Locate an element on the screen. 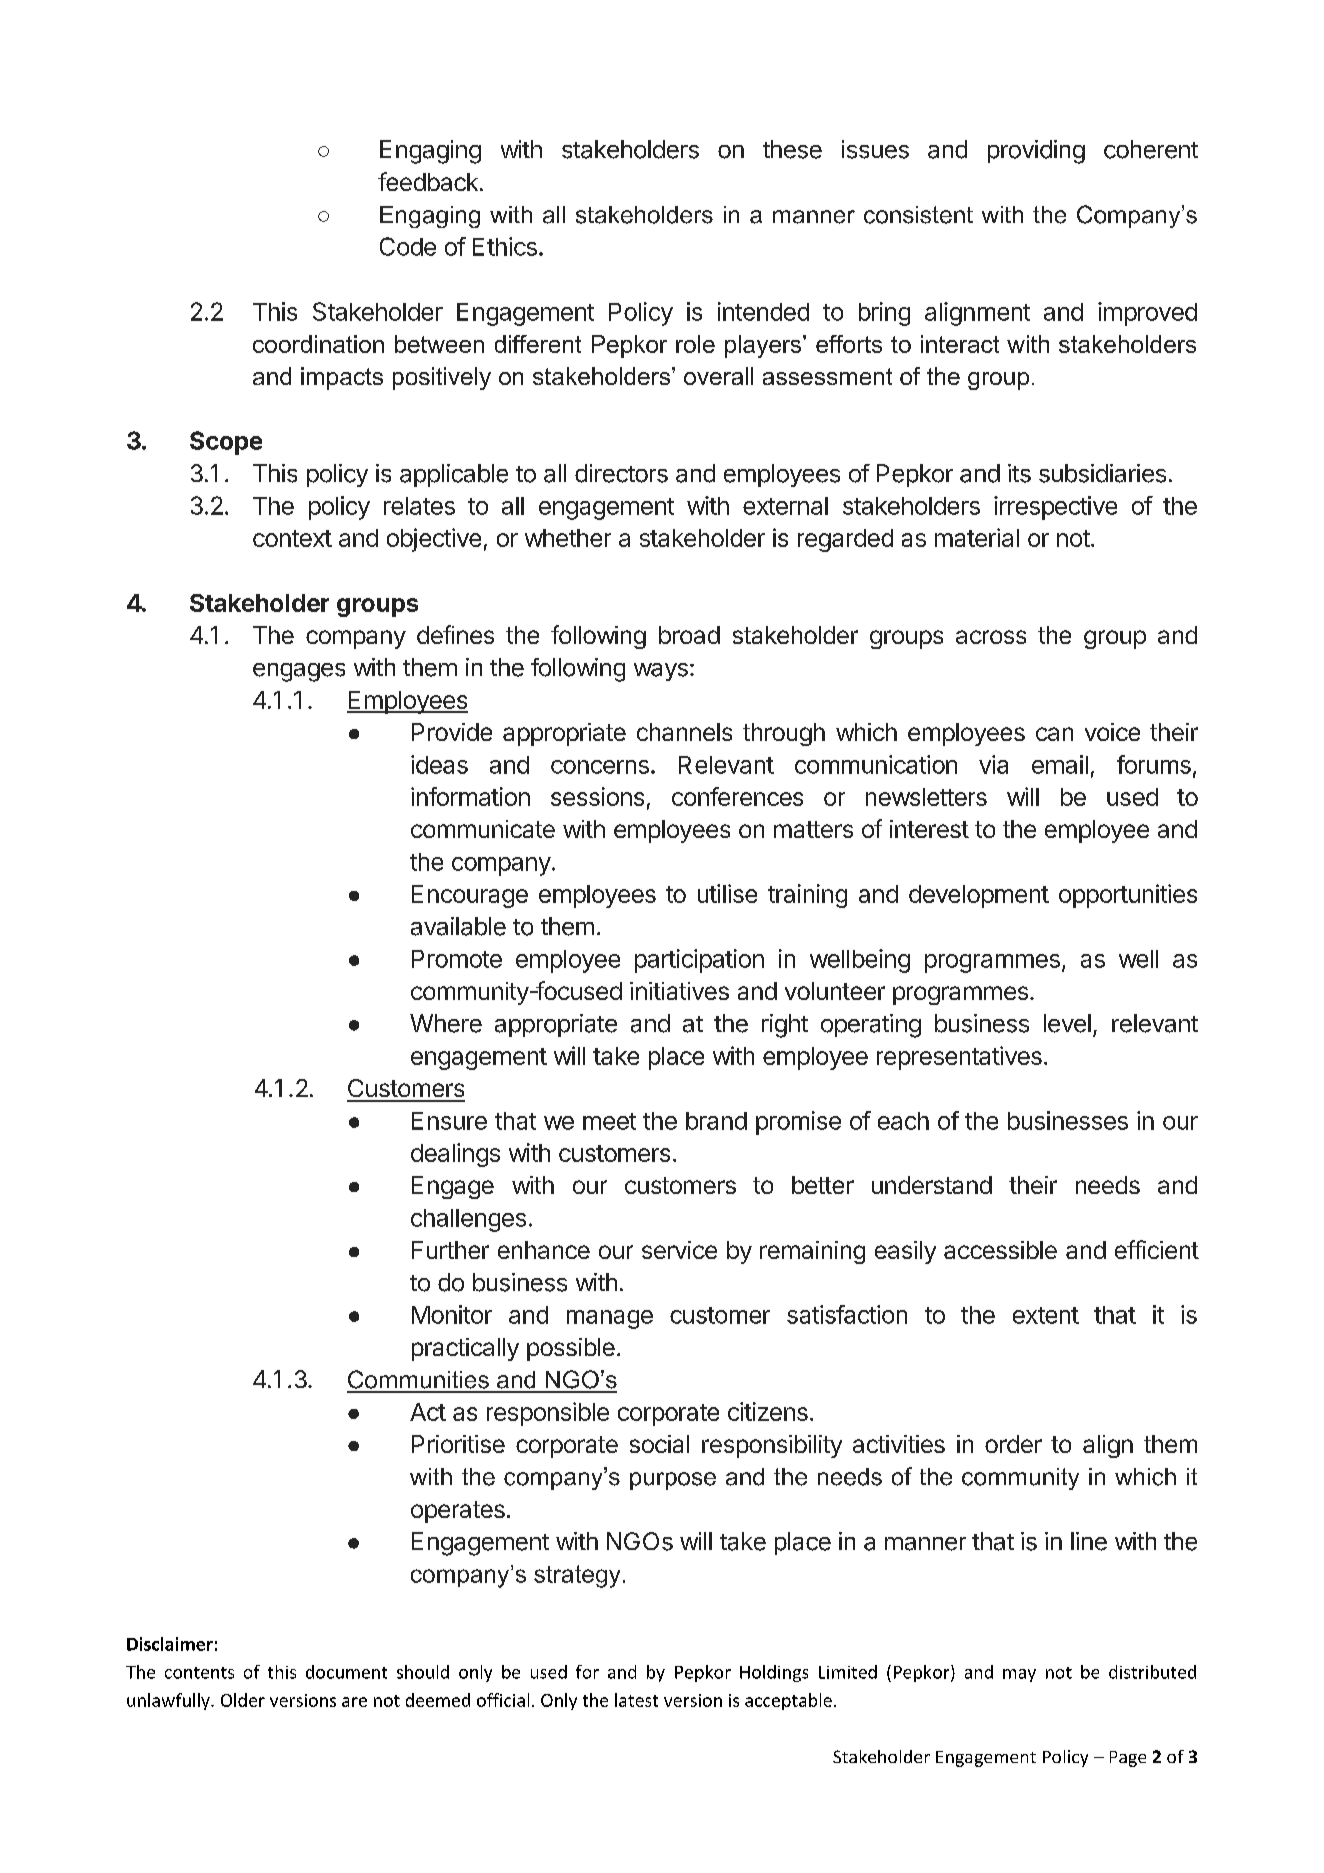 Image resolution: width=1324 pixels, height=1873 pixels. ways is located at coordinates (661, 672).
